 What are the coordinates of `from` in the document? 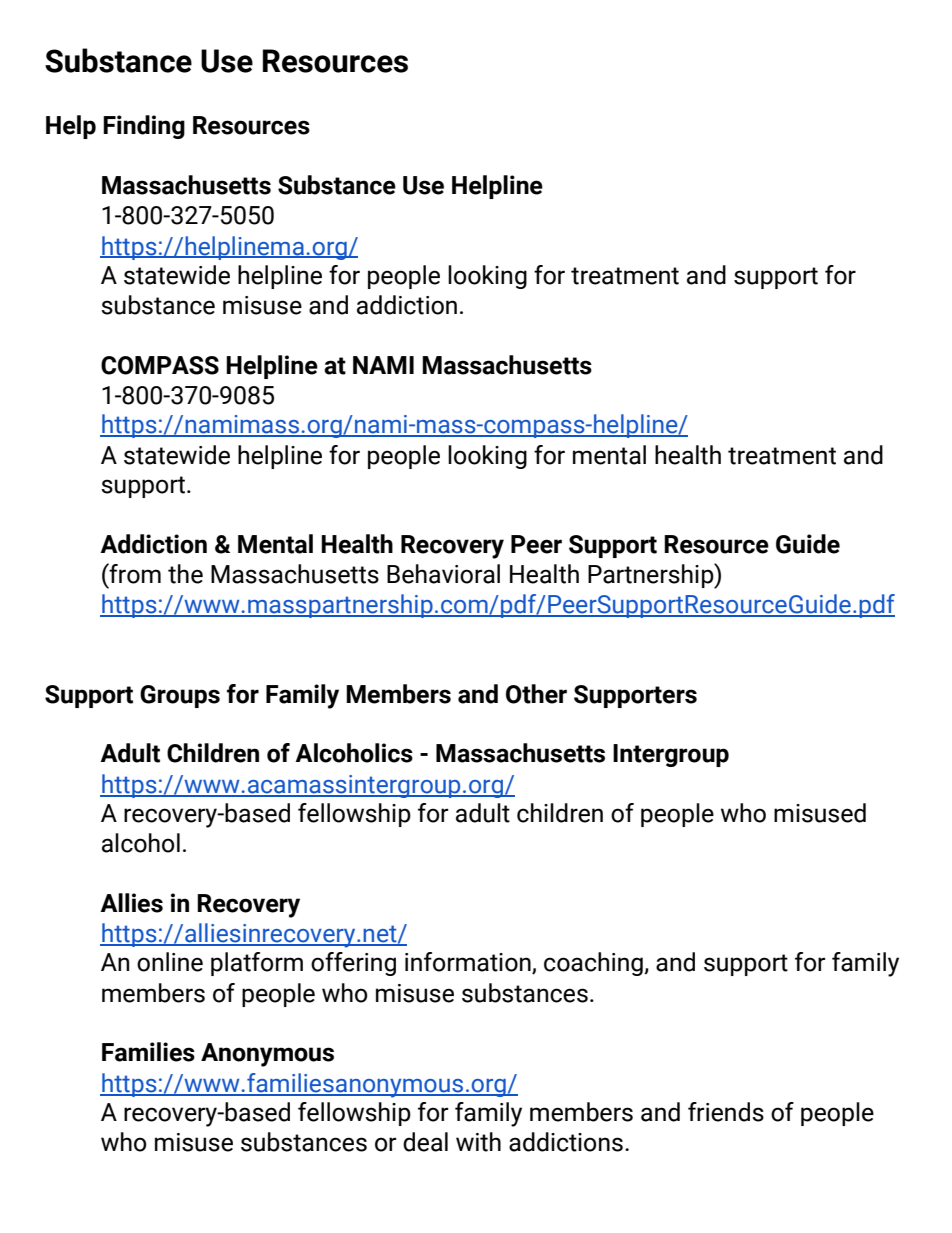 It's located at (134, 573).
